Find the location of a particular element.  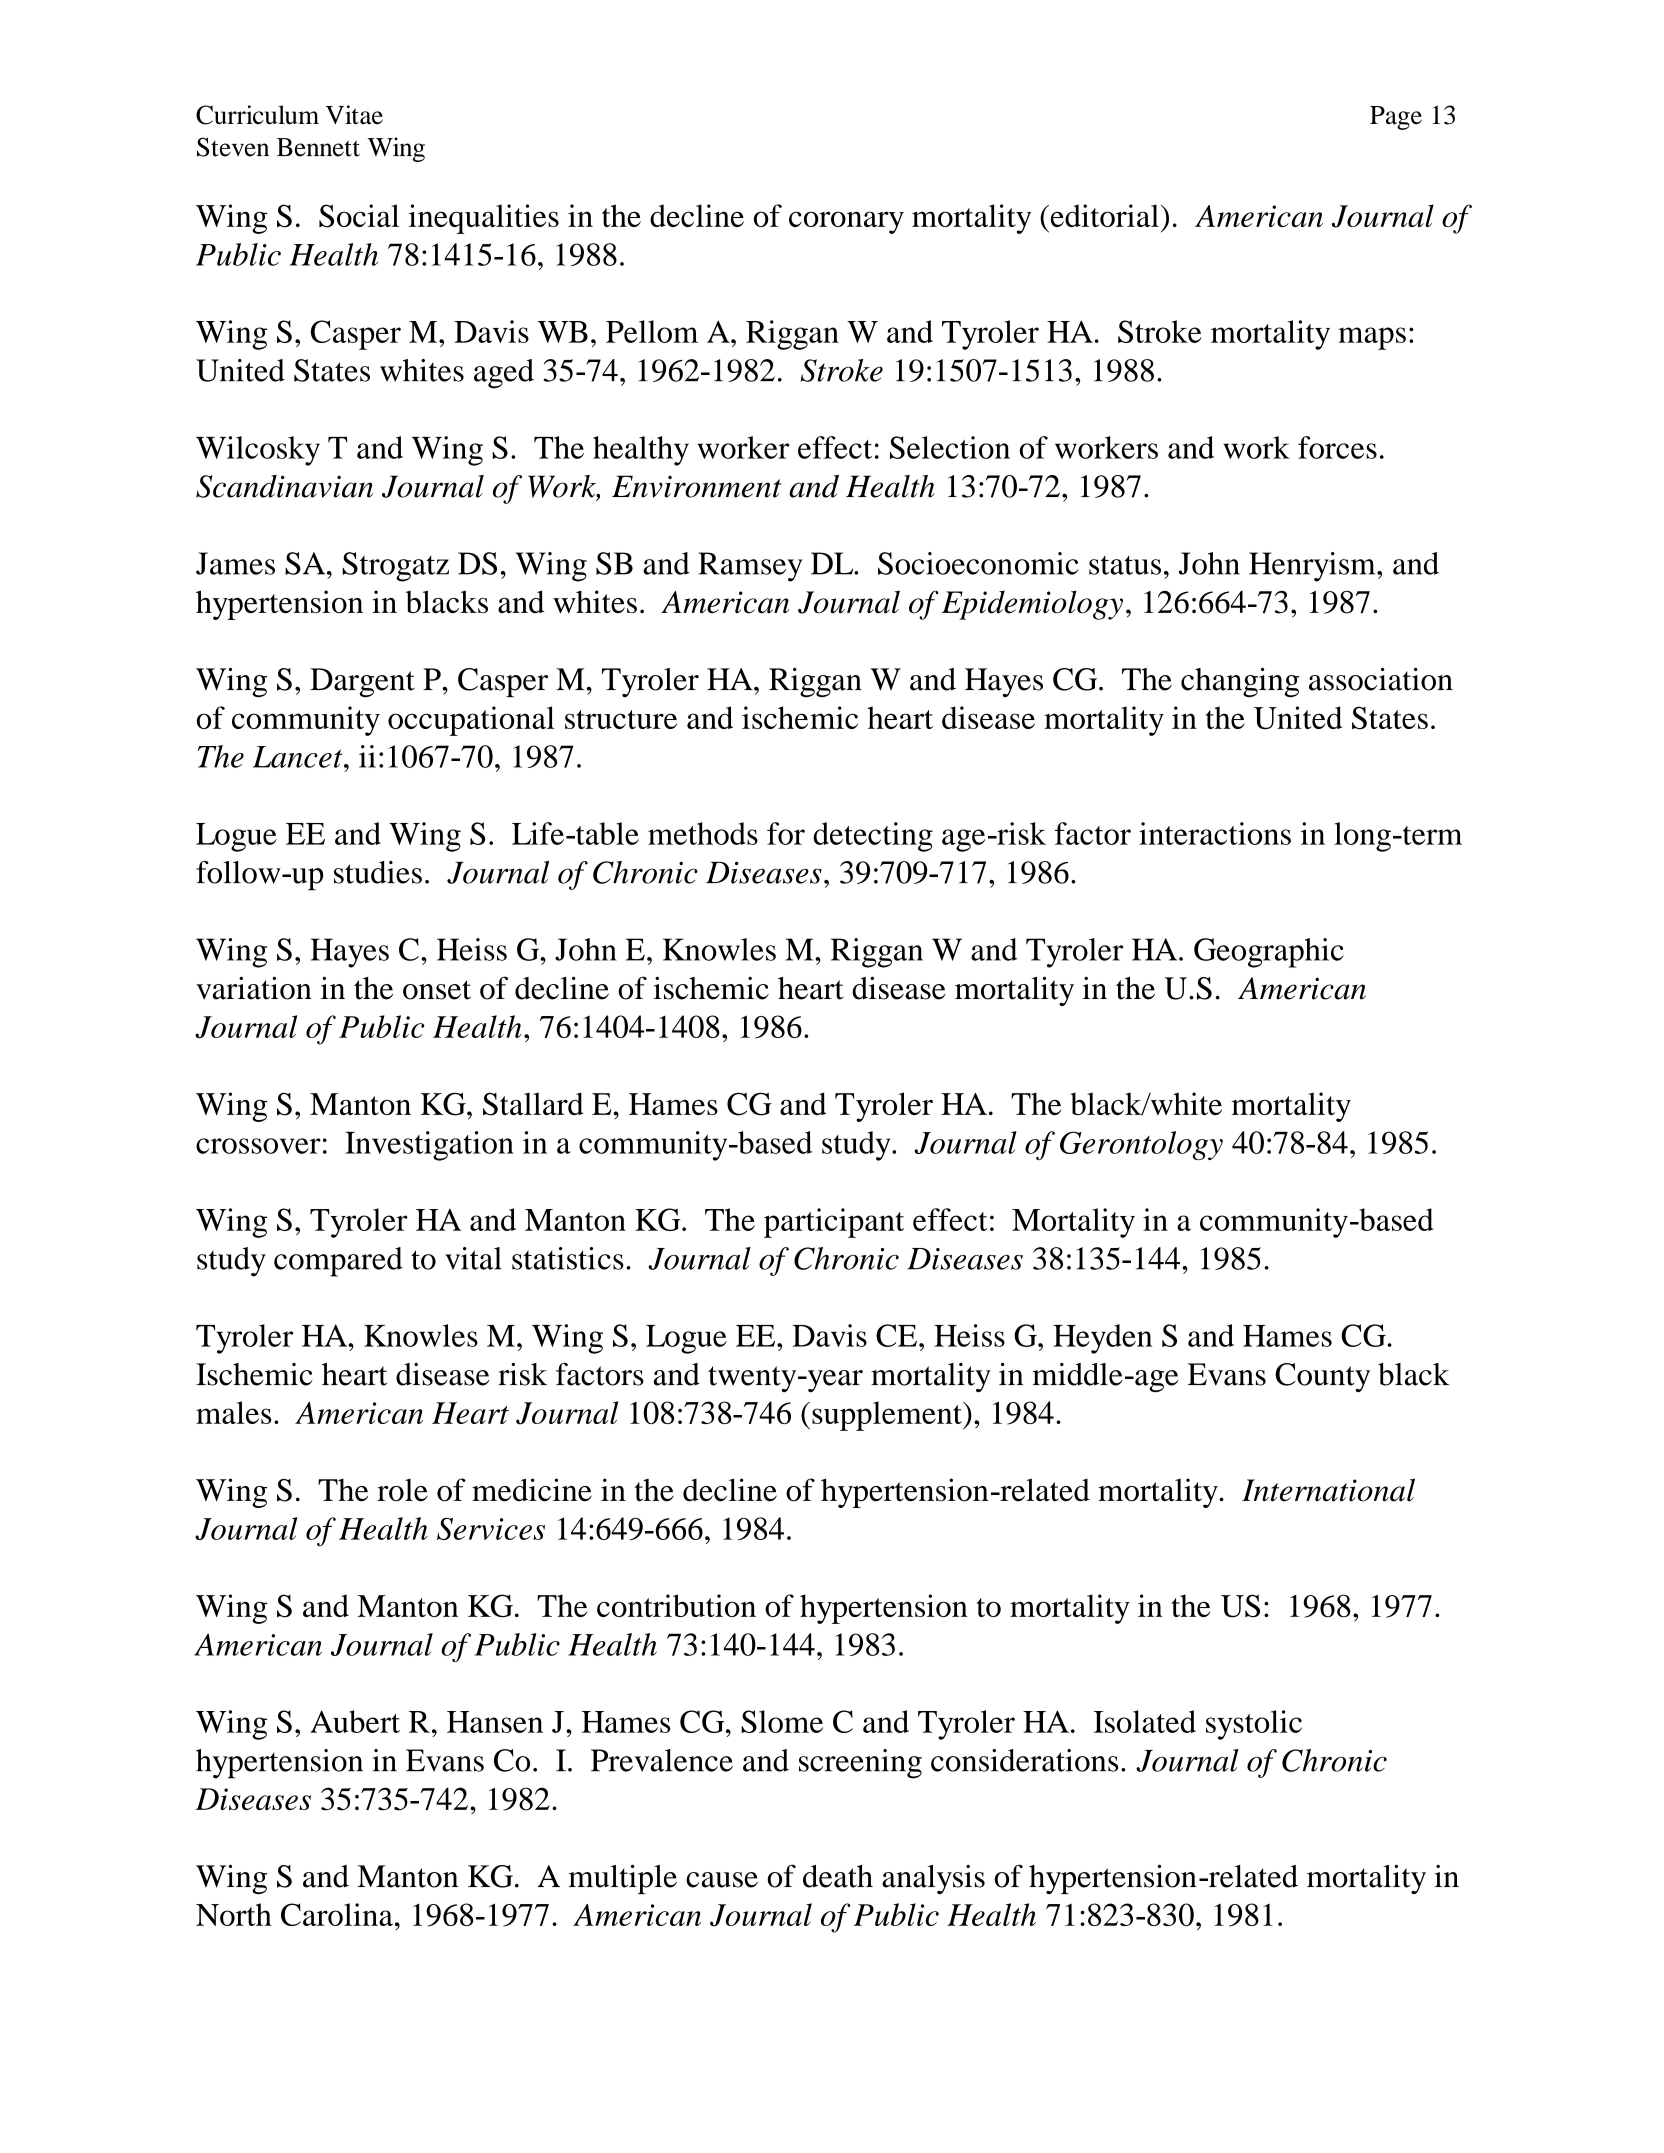

Carolina is located at coordinates (337, 1914).
